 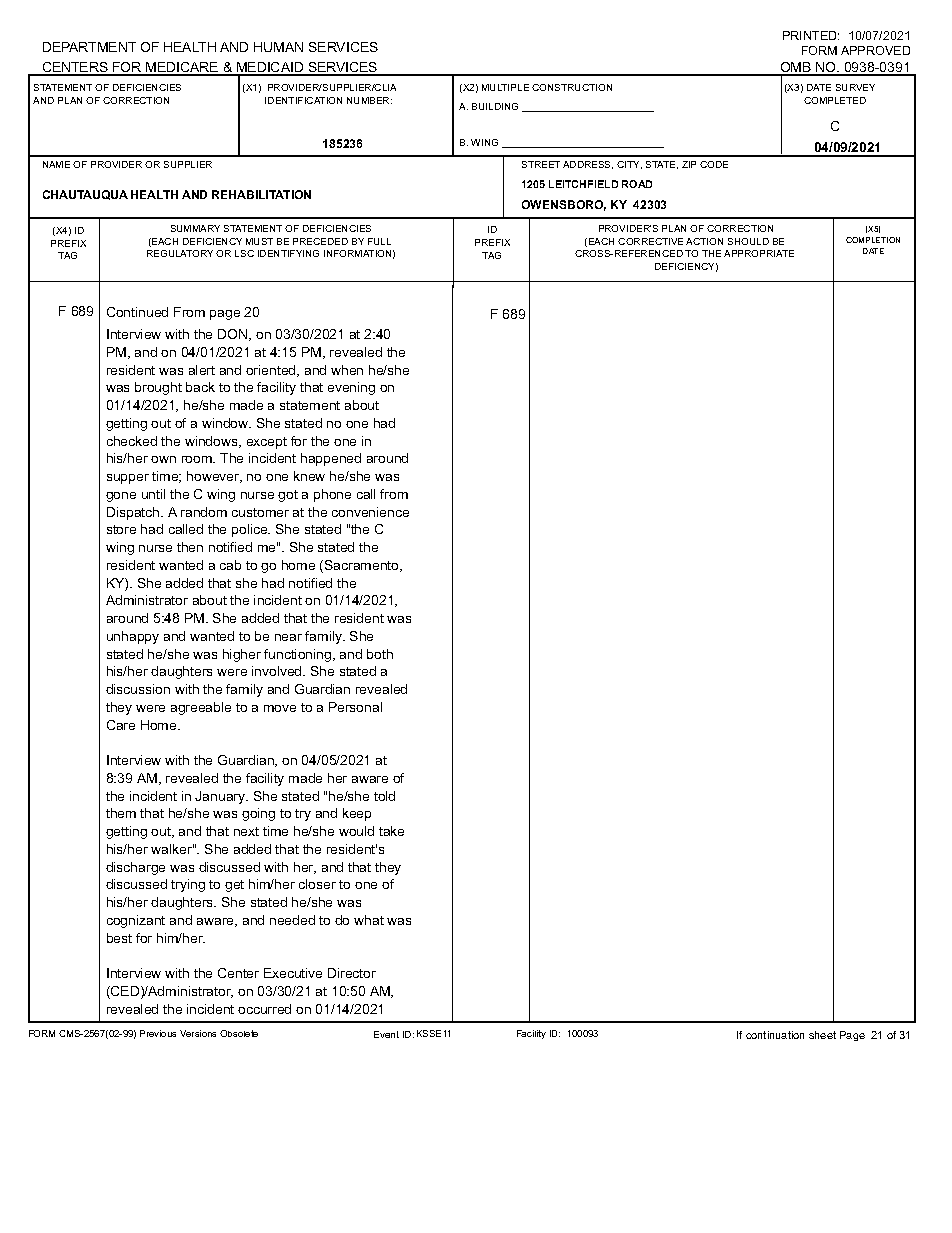 What do you see at coordinates (158, 1033) in the page?
I see `Previous` at bounding box center [158, 1033].
